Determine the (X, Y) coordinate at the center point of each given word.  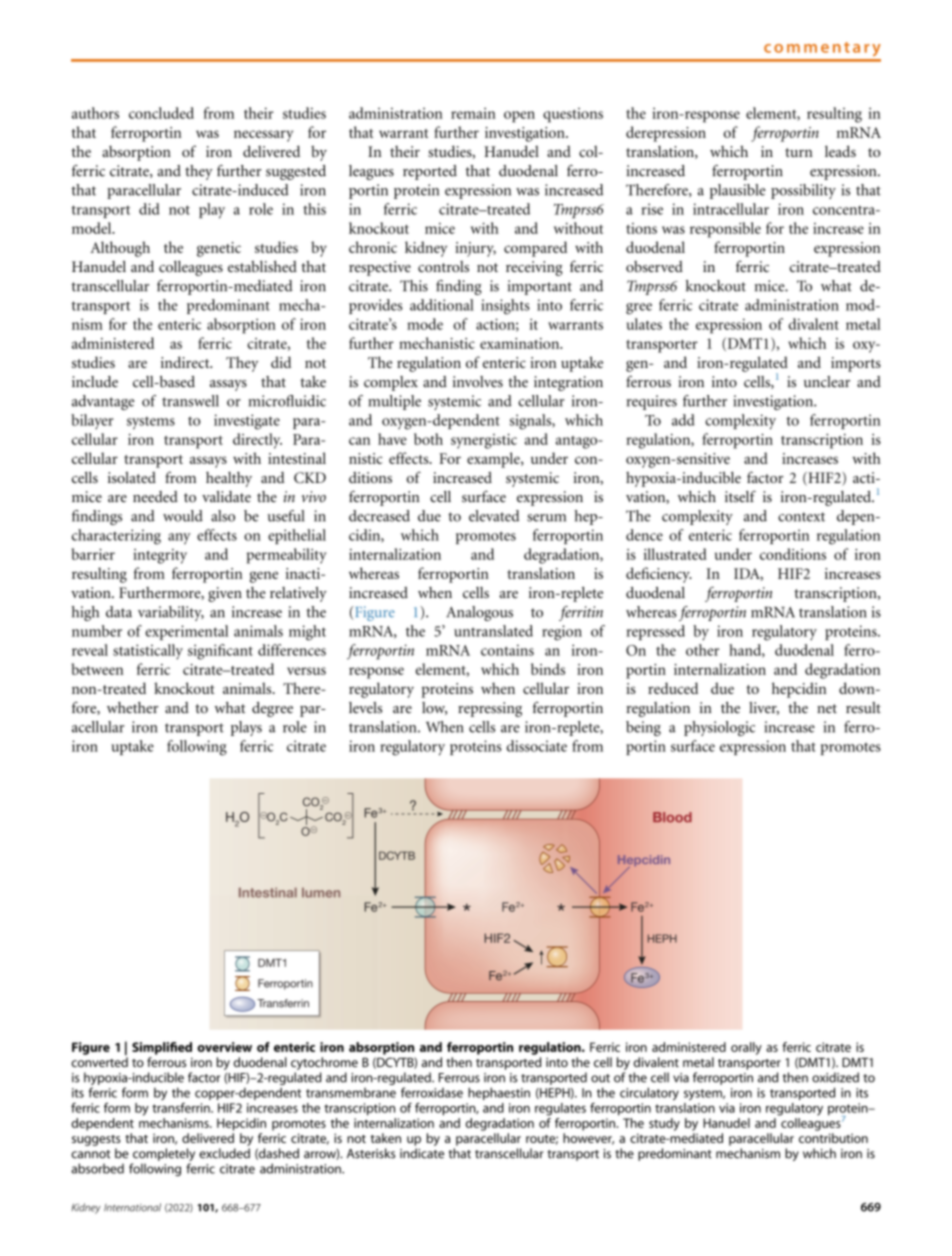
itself (740, 496)
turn (799, 152)
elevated (494, 516)
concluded (161, 113)
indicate (422, 1153)
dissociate (537, 746)
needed (155, 497)
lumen (321, 893)
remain (473, 113)
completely (163, 1156)
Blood (672, 817)
